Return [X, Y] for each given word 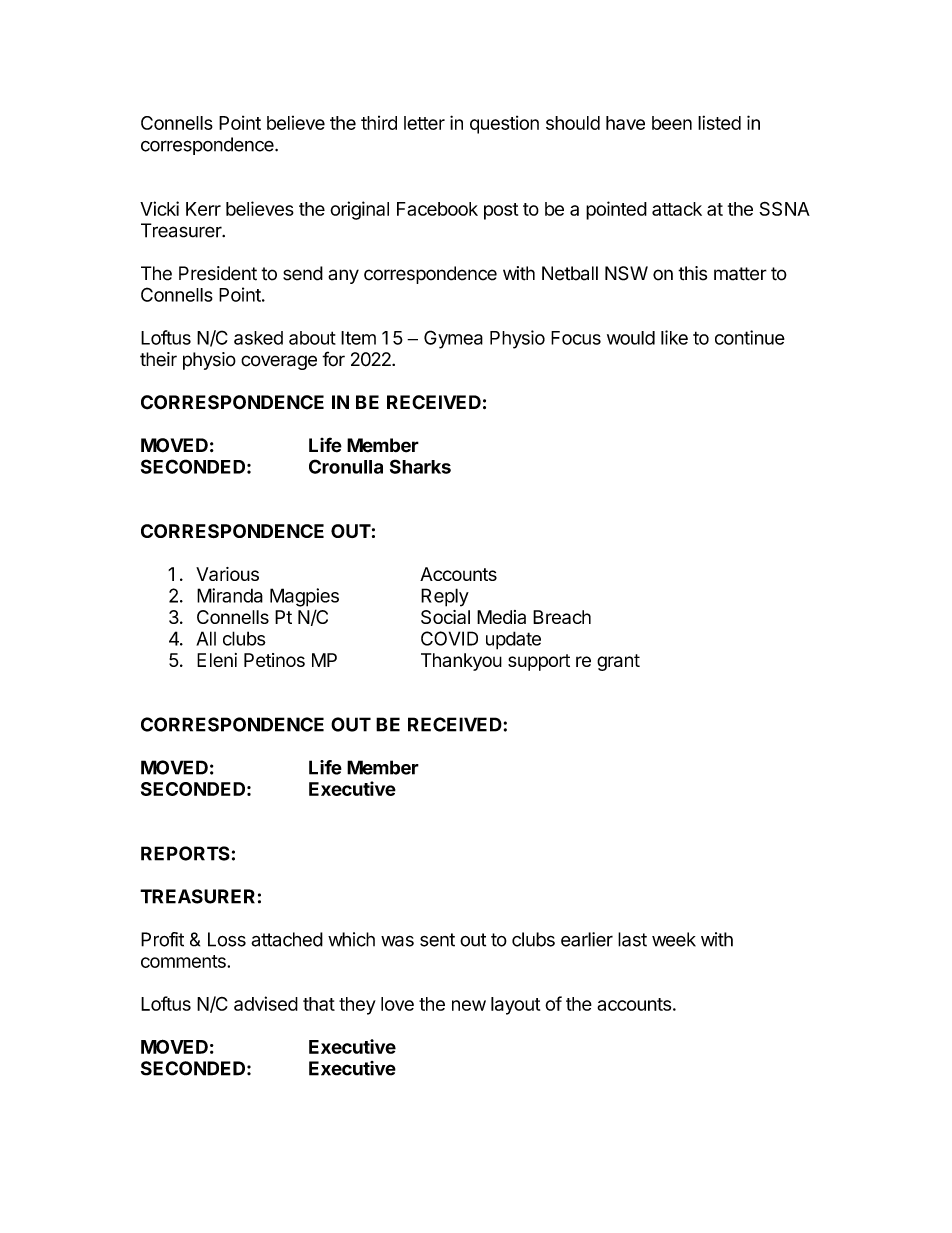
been [672, 123]
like [674, 337]
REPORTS [185, 853]
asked [258, 338]
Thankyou [461, 662]
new [469, 1005]
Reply [445, 597]
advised [266, 1003]
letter [424, 123]
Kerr [203, 209]
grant [618, 662]
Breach [562, 617]
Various [227, 574]
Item [358, 338]
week [674, 939]
